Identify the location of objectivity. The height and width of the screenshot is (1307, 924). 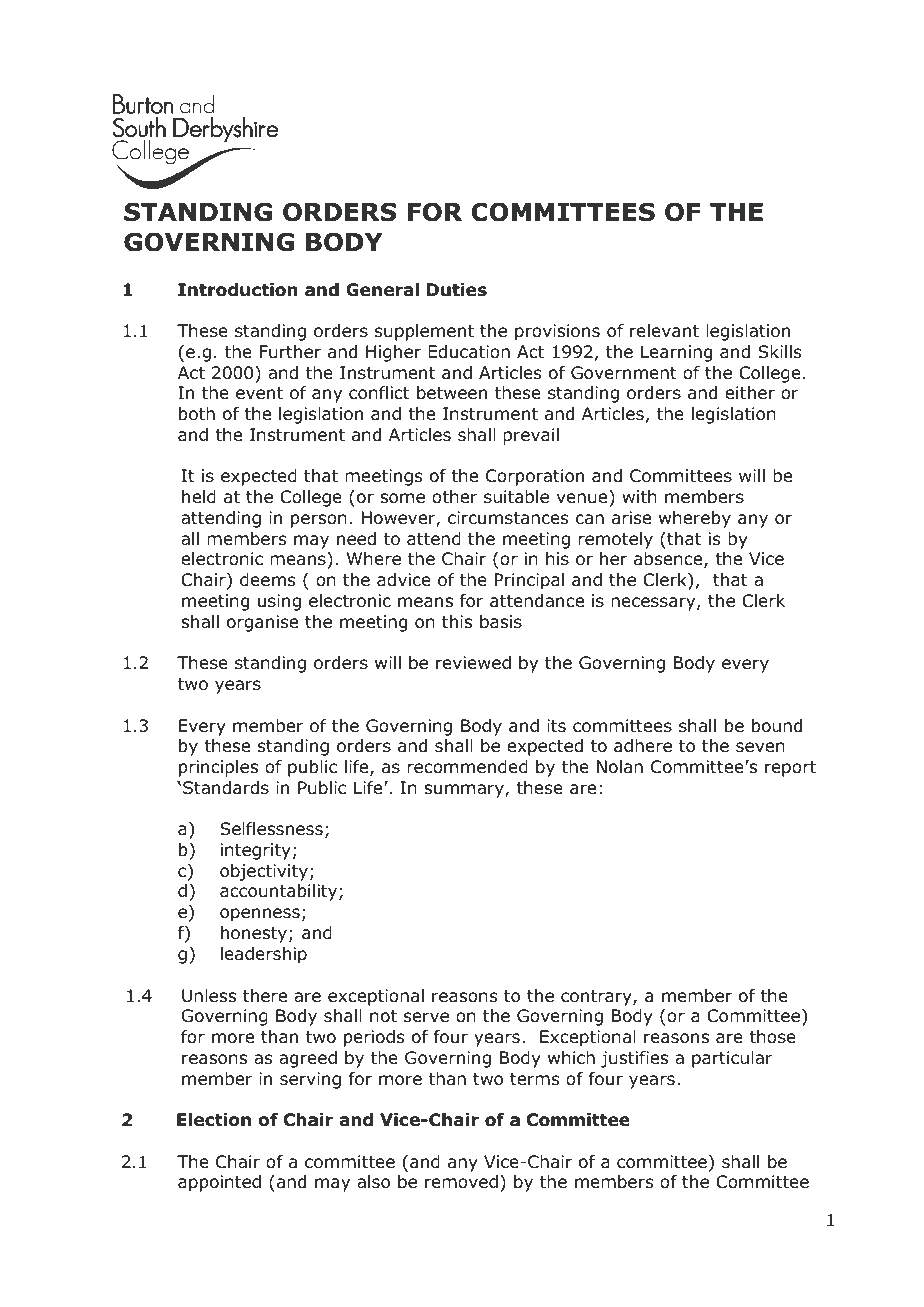
(264, 872).
